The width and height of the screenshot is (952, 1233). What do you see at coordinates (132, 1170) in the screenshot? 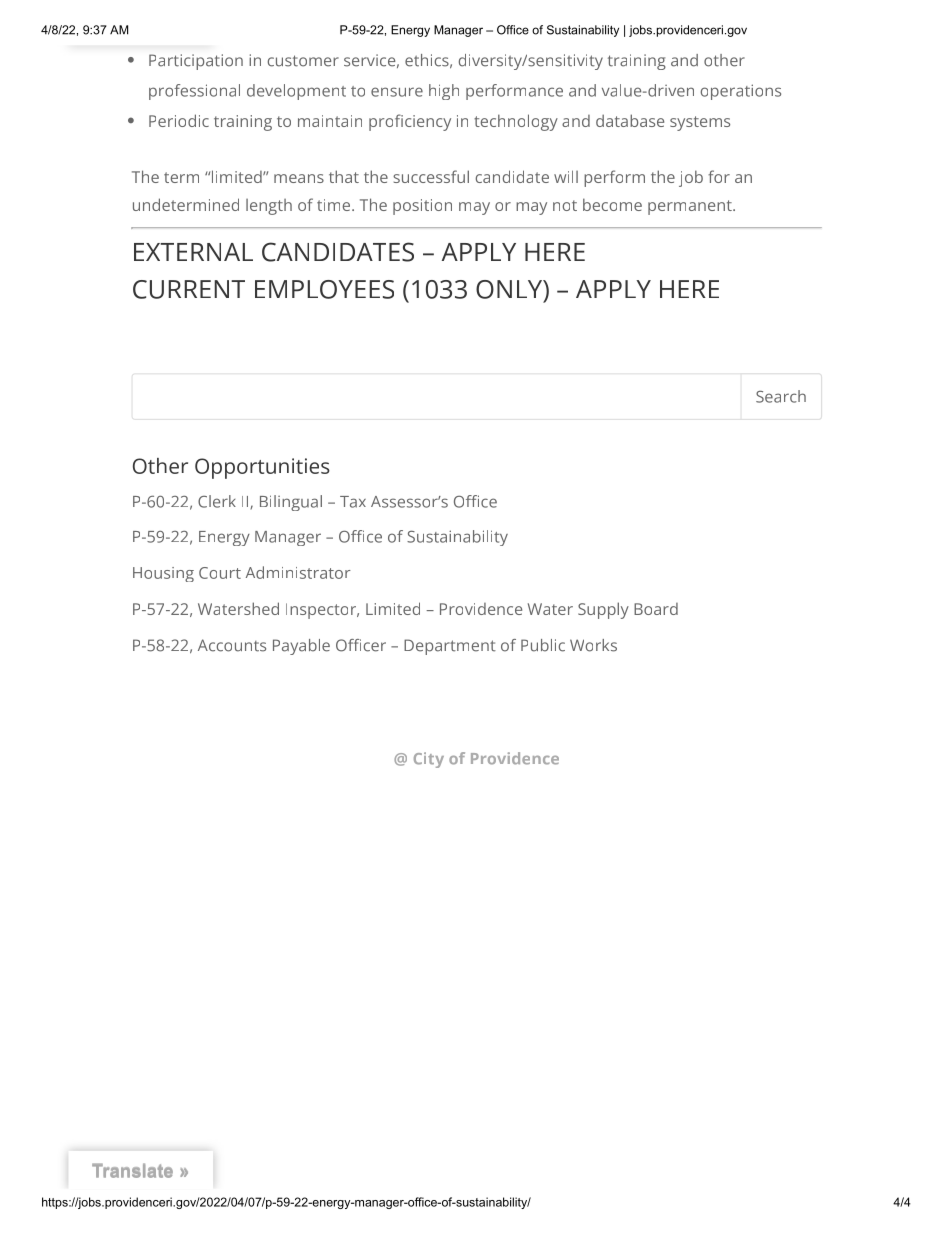
I see `Translate` at bounding box center [132, 1170].
